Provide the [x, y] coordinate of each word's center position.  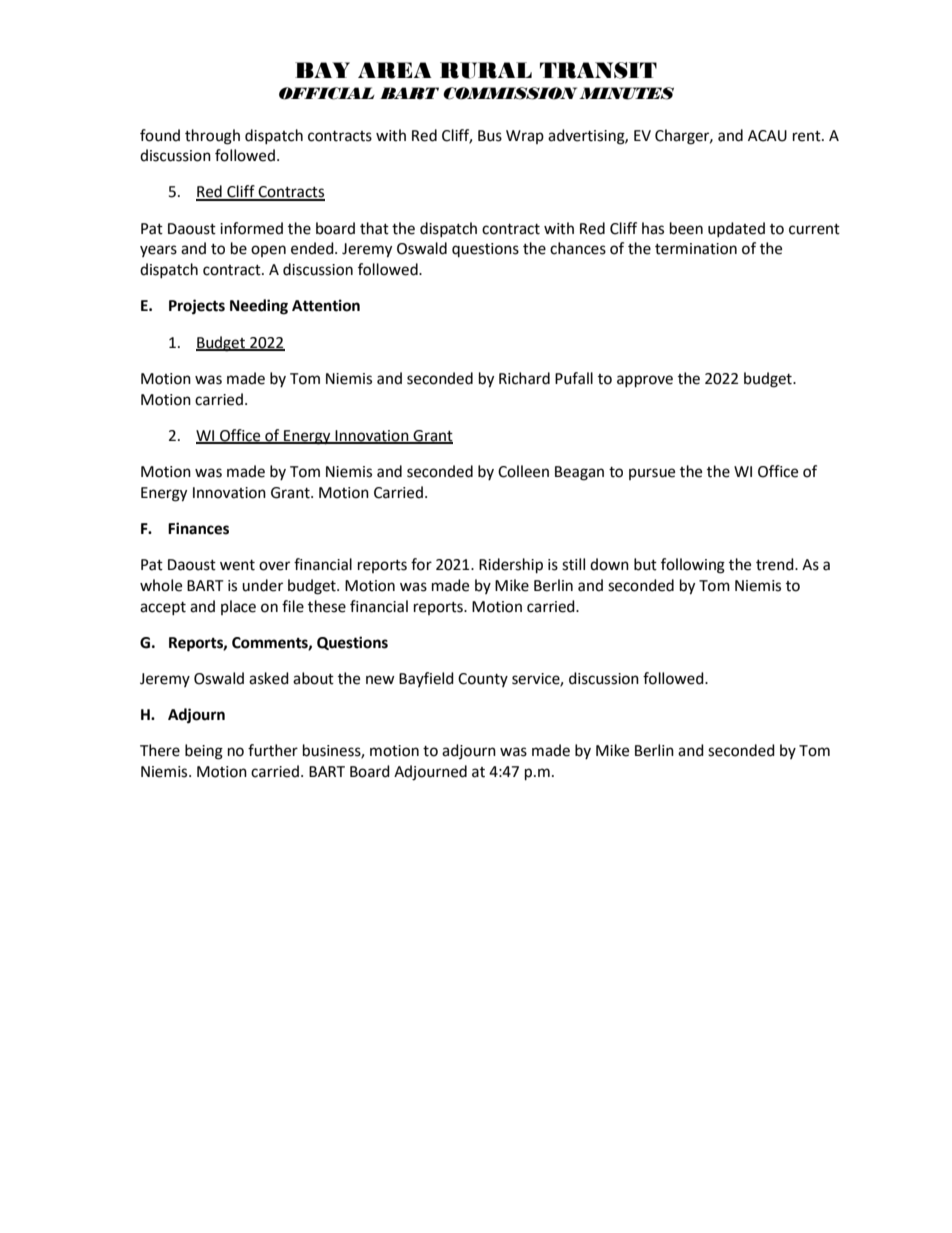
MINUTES [626, 93]
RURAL [486, 70]
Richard [524, 378]
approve [645, 381]
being [204, 752]
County [483, 680]
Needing [259, 307]
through [212, 137]
